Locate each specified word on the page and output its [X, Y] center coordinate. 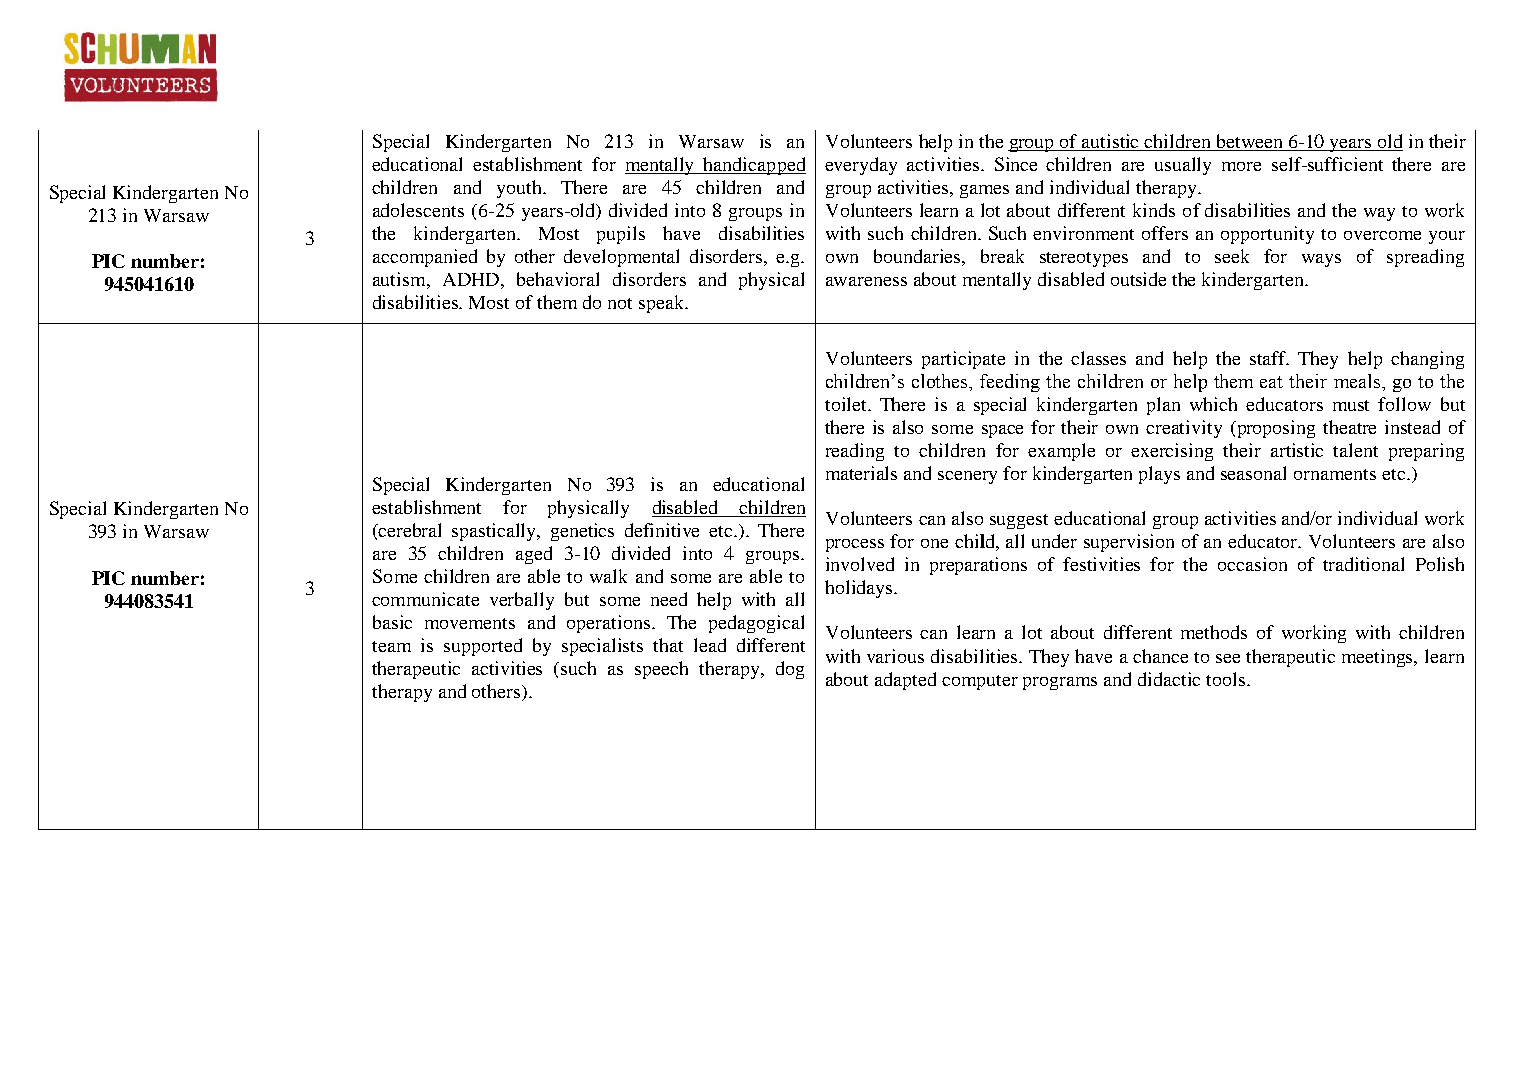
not [620, 303]
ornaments [1335, 474]
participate [963, 360]
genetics [582, 532]
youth [520, 189]
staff [1269, 358]
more [1241, 166]
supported [483, 647]
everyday [861, 166]
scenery [967, 477]
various [895, 656]
